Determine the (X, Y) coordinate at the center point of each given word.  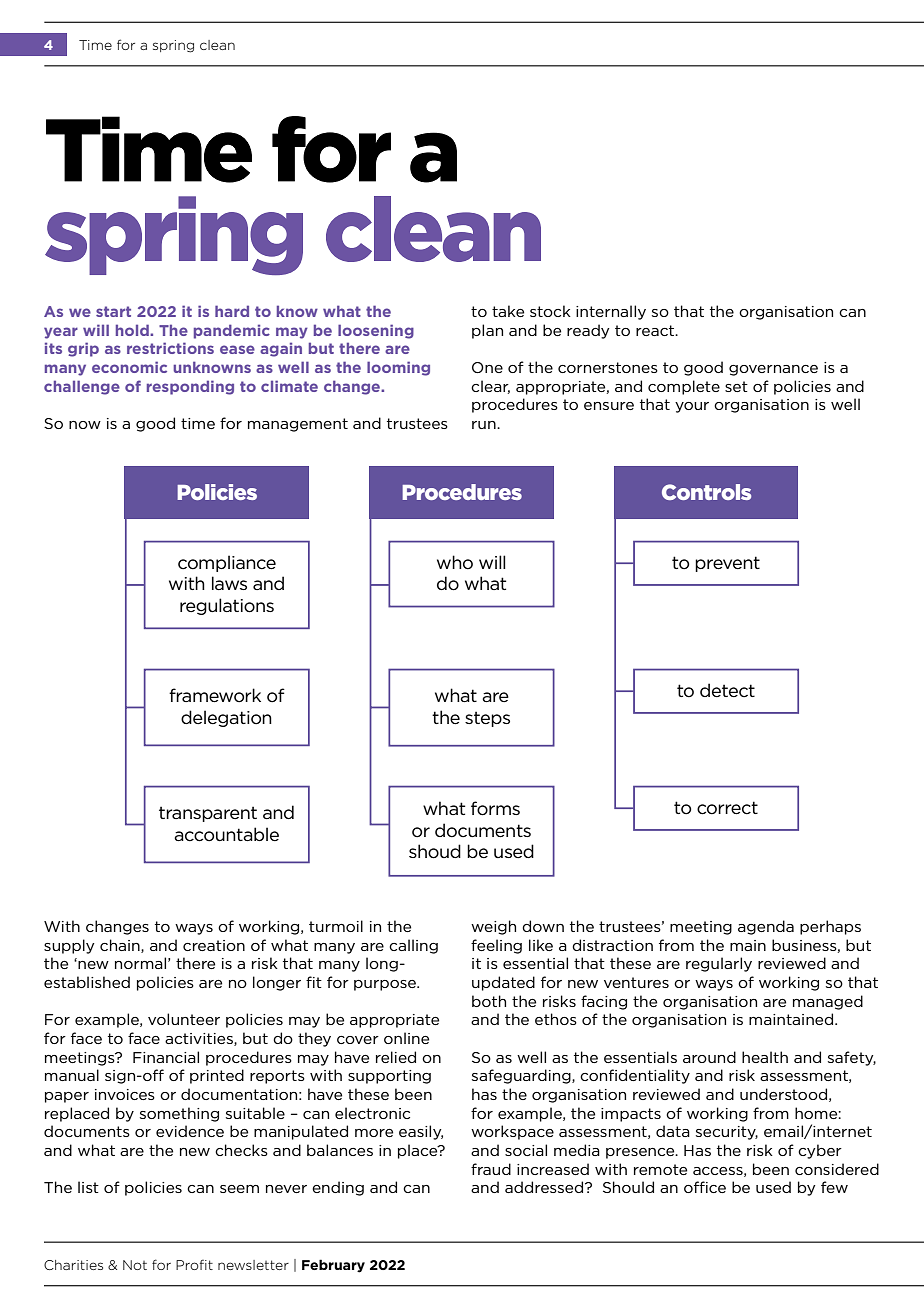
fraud (491, 1169)
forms (495, 808)
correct (727, 808)
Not (135, 1265)
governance (773, 370)
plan (487, 331)
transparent (208, 814)
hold (133, 330)
